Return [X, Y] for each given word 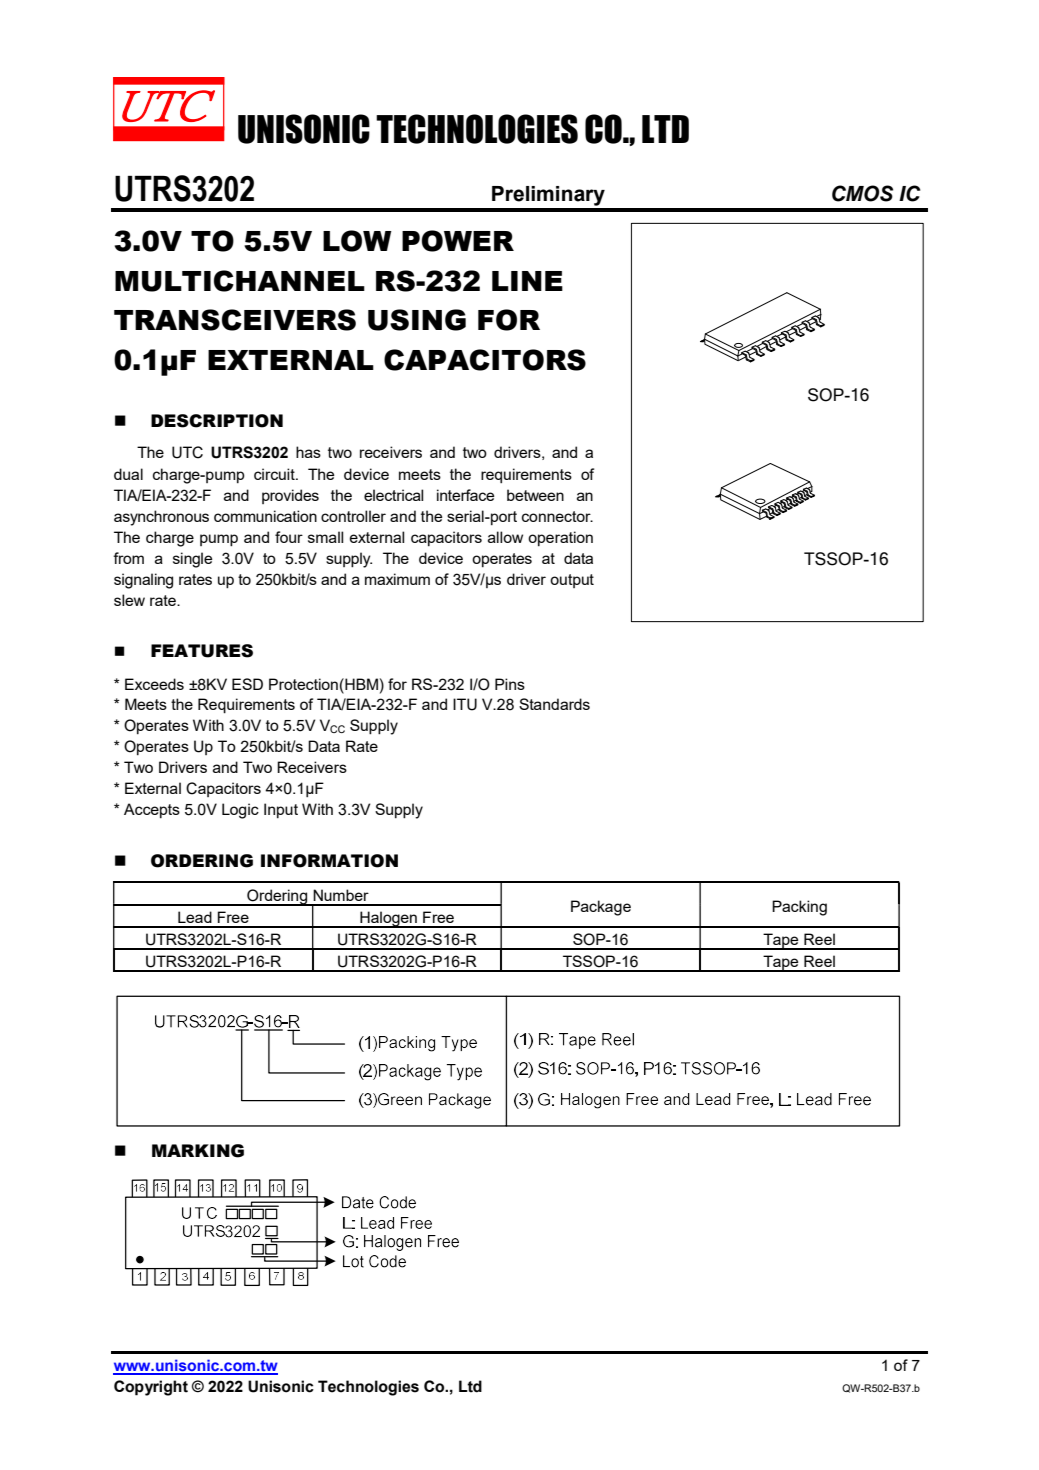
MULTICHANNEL [240, 281]
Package [601, 908]
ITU [465, 704]
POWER [458, 241]
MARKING [198, 1151]
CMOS [862, 193]
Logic [240, 811]
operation [560, 538]
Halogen [388, 919]
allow [505, 537]
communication [265, 516]
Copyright [151, 1388]
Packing [799, 908]
